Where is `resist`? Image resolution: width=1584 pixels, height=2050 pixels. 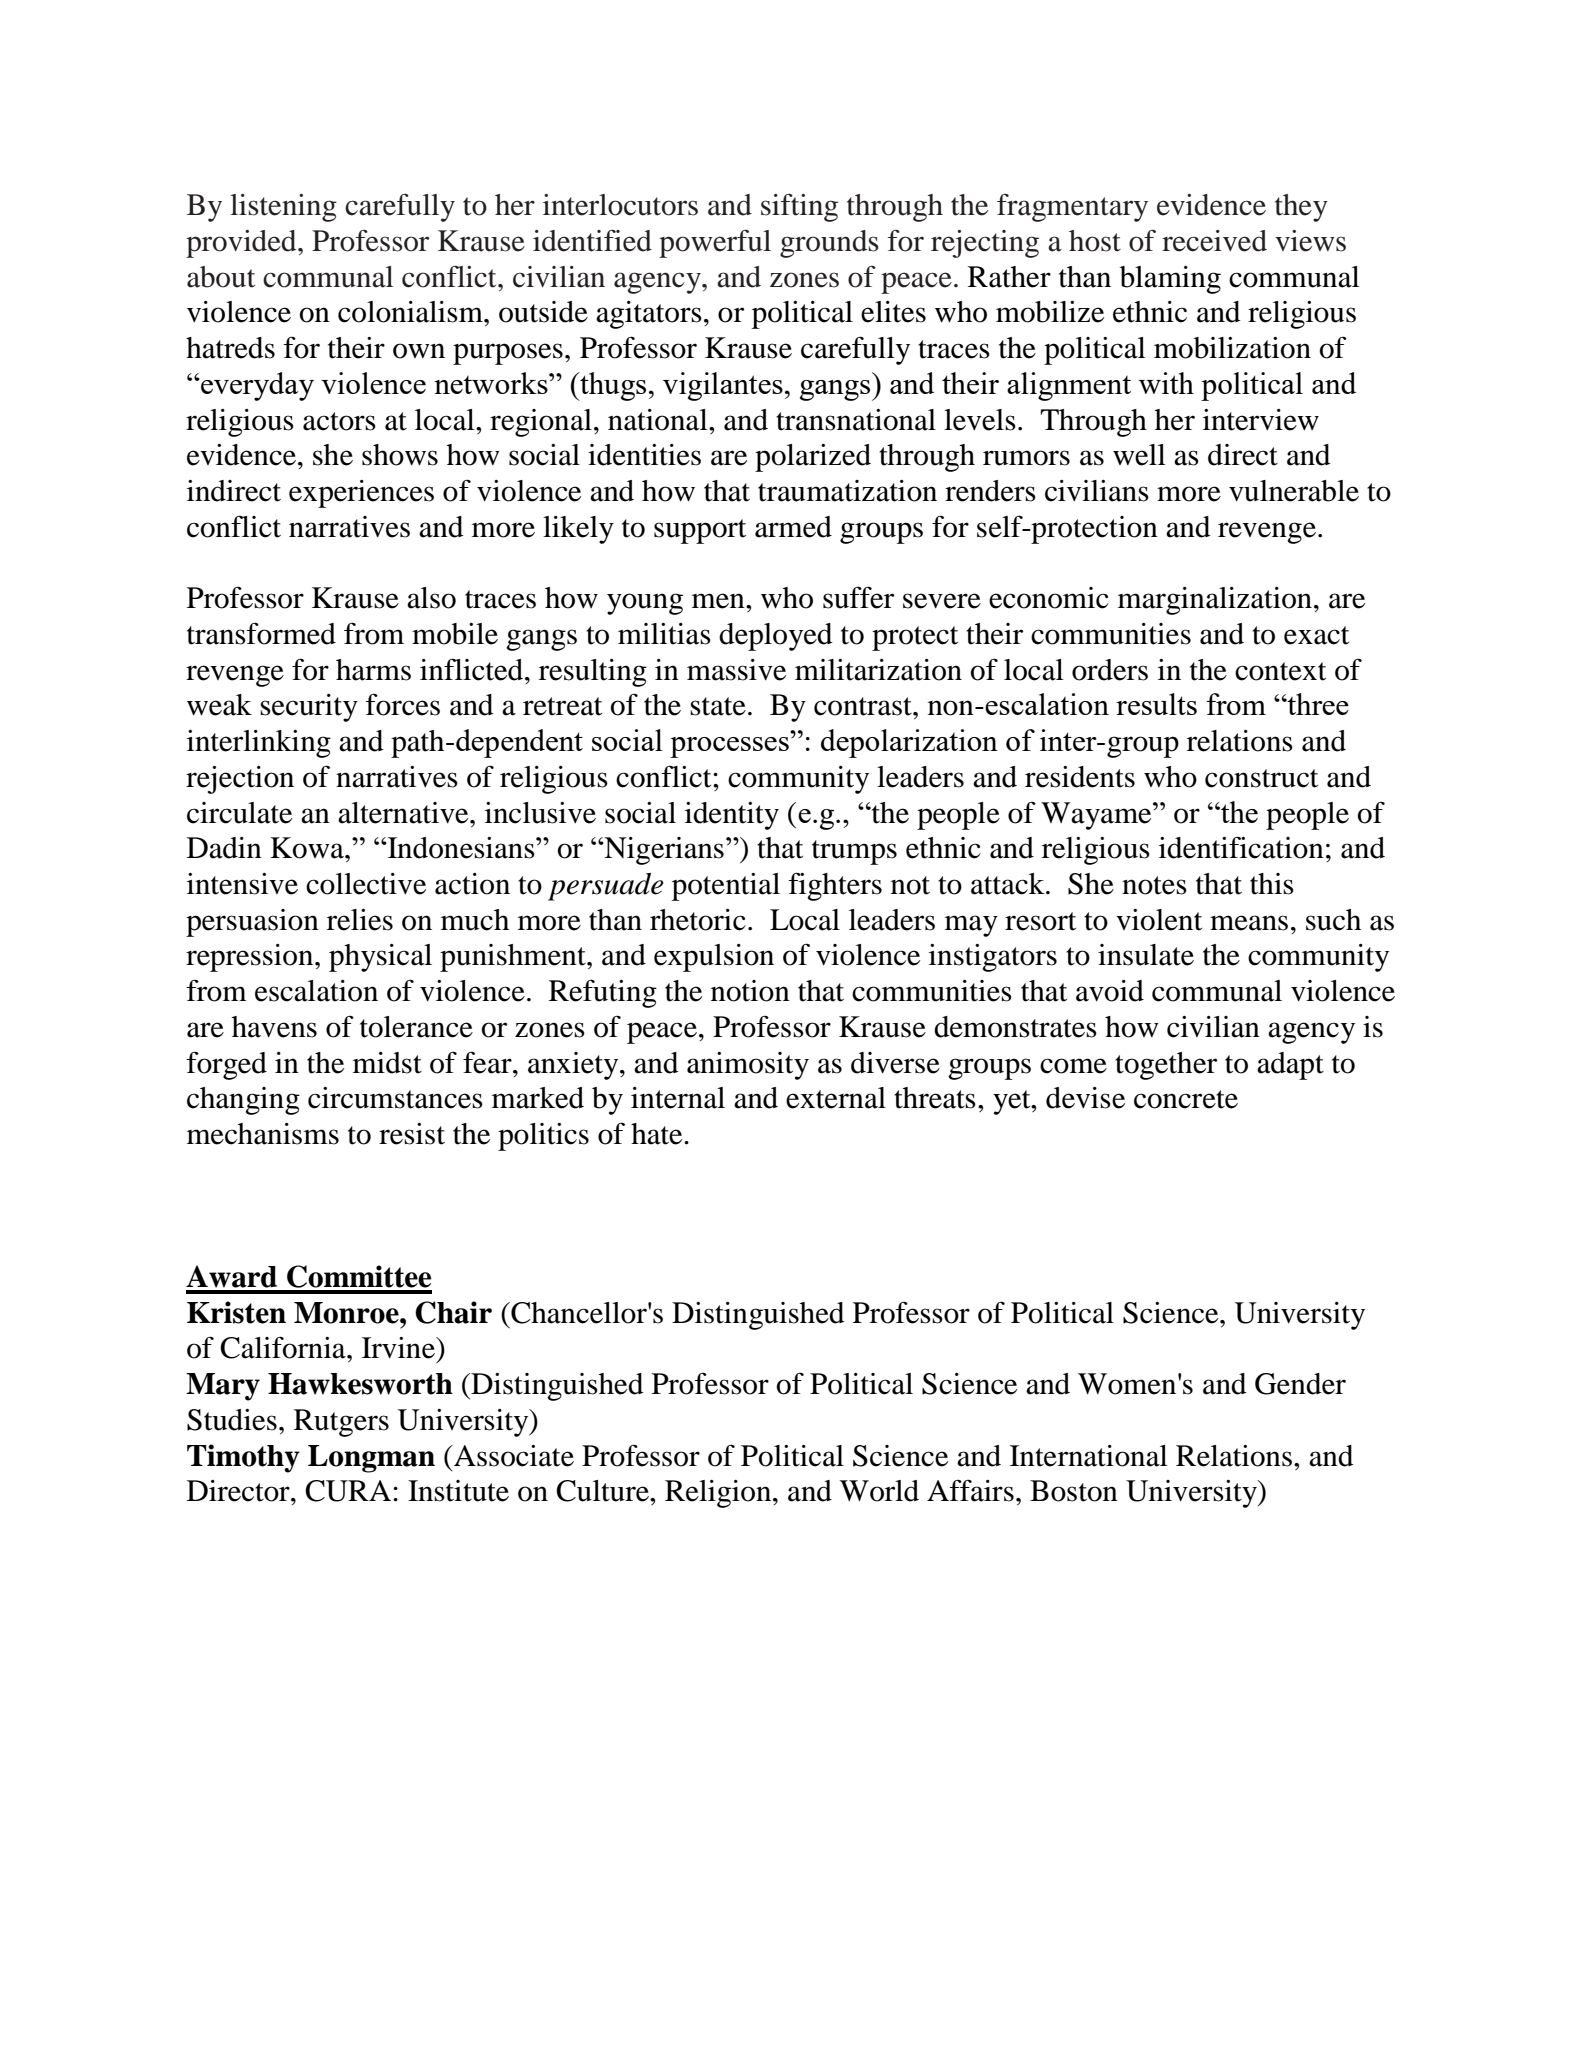 resist is located at coordinates (412, 1134).
